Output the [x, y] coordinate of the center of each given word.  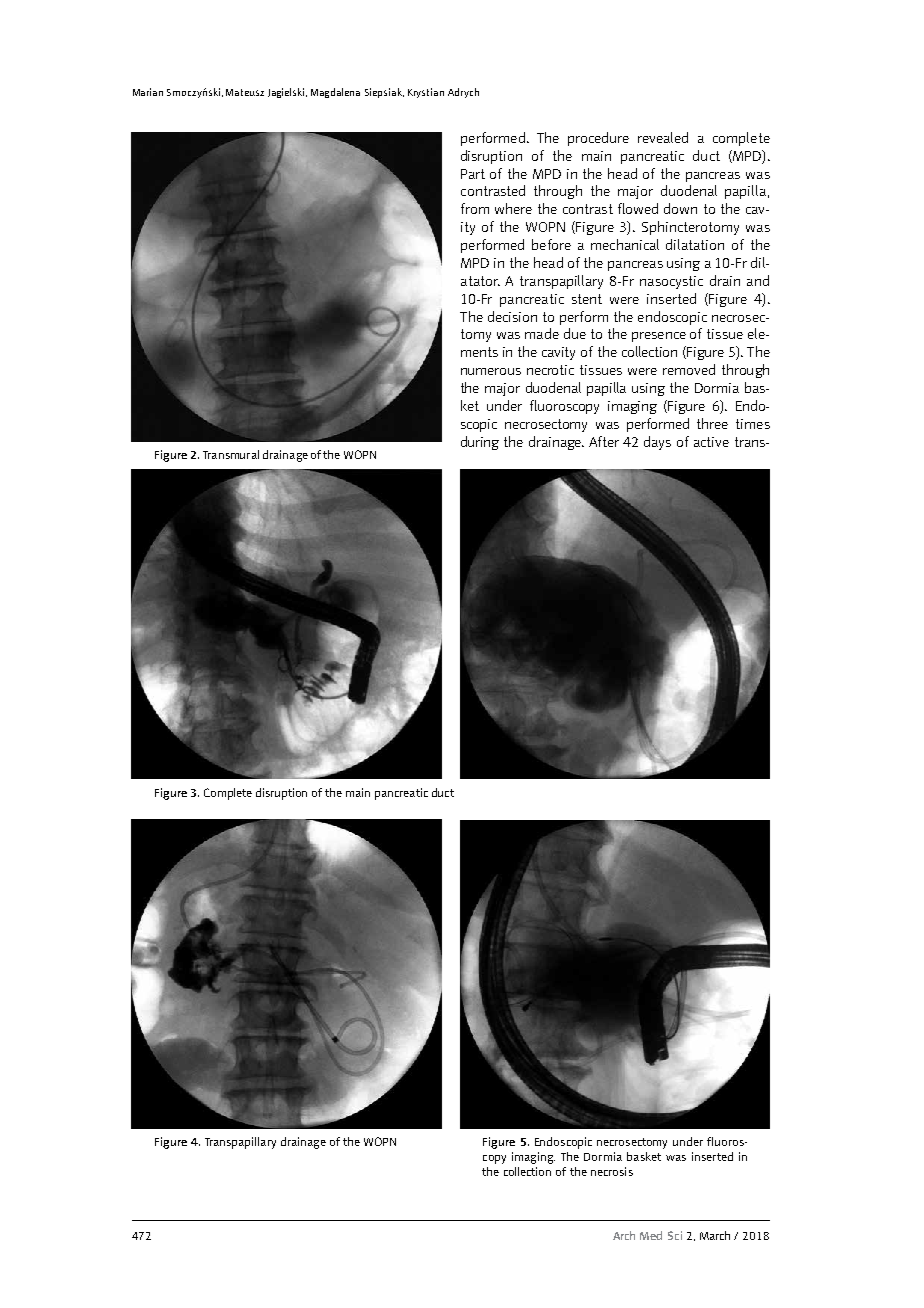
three [712, 423]
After [604, 441]
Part [473, 174]
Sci [675, 1235]
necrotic [550, 370]
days [657, 443]
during [480, 443]
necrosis [612, 1171]
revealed [663, 137]
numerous [491, 371]
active [711, 442]
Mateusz [245, 92]
